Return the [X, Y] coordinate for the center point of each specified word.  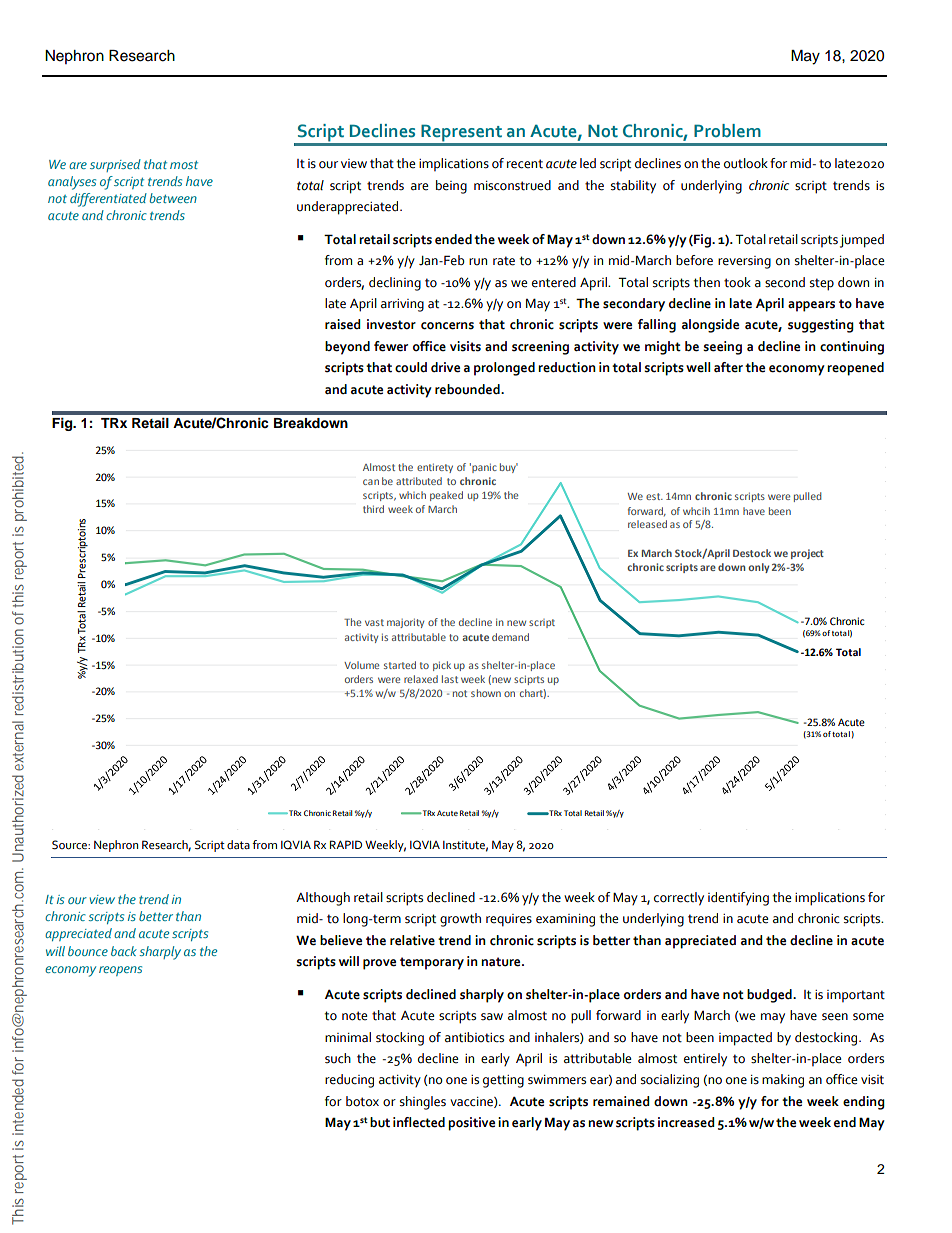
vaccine [472, 1102]
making [783, 1081]
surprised [115, 165]
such [338, 1058]
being [451, 187]
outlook [746, 163]
